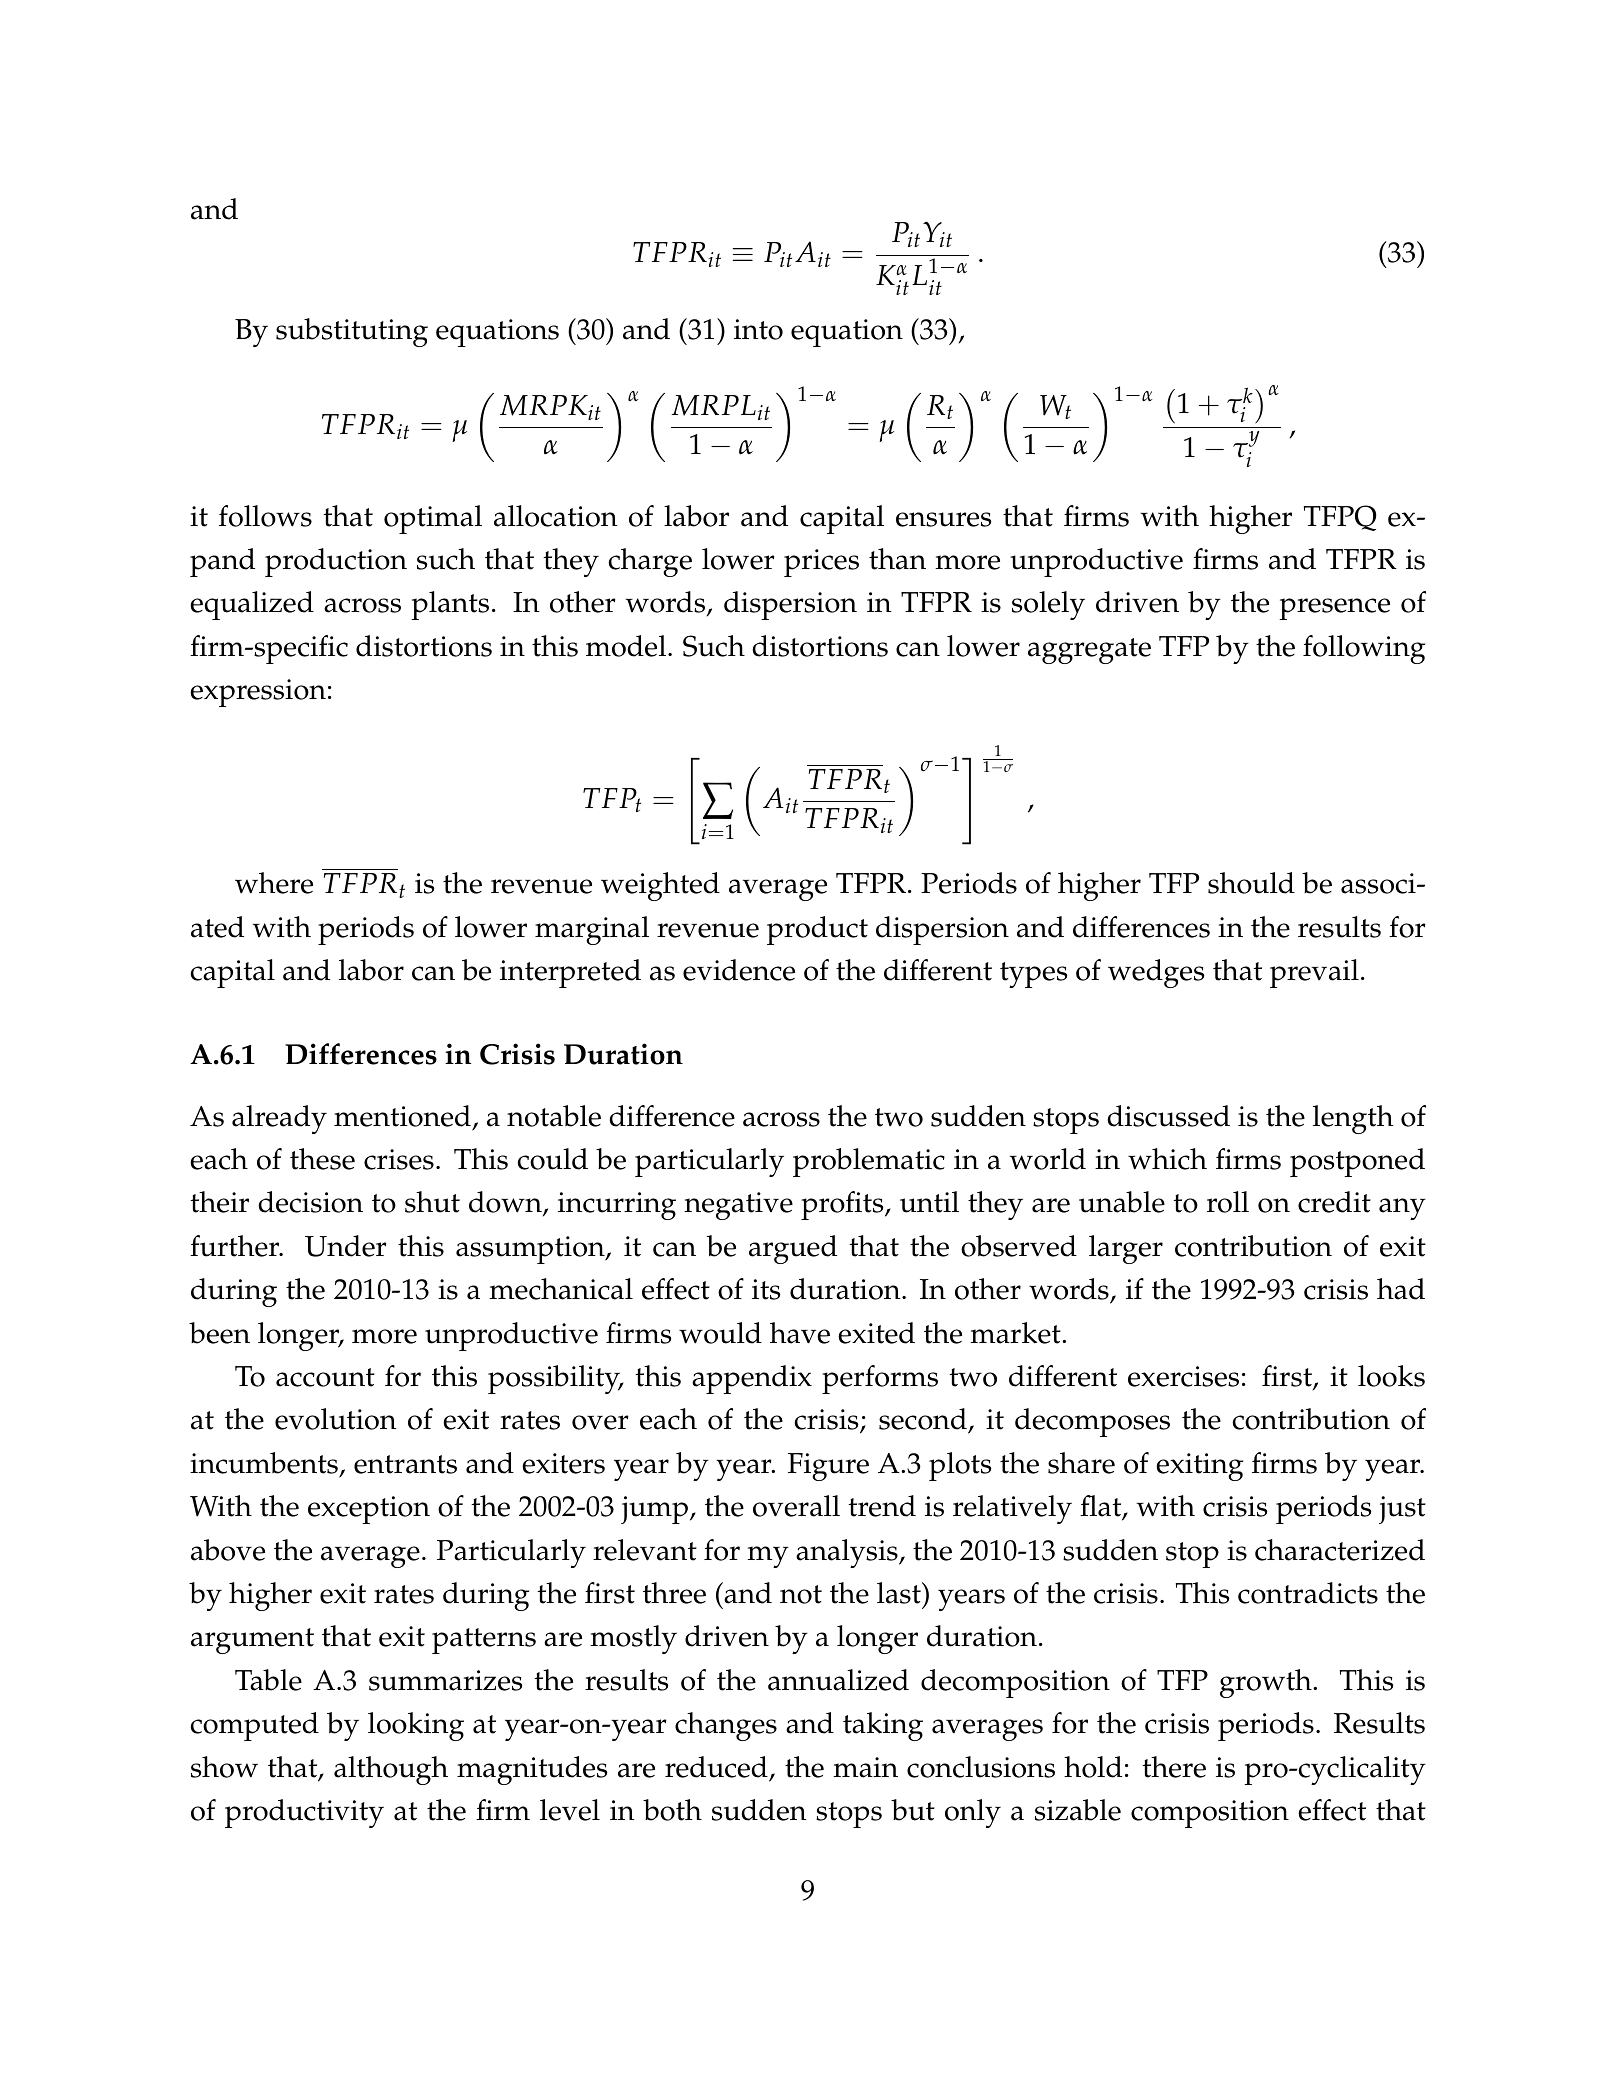 This page has height=2091, width=1616. I want to click on main, so click(865, 1767).
